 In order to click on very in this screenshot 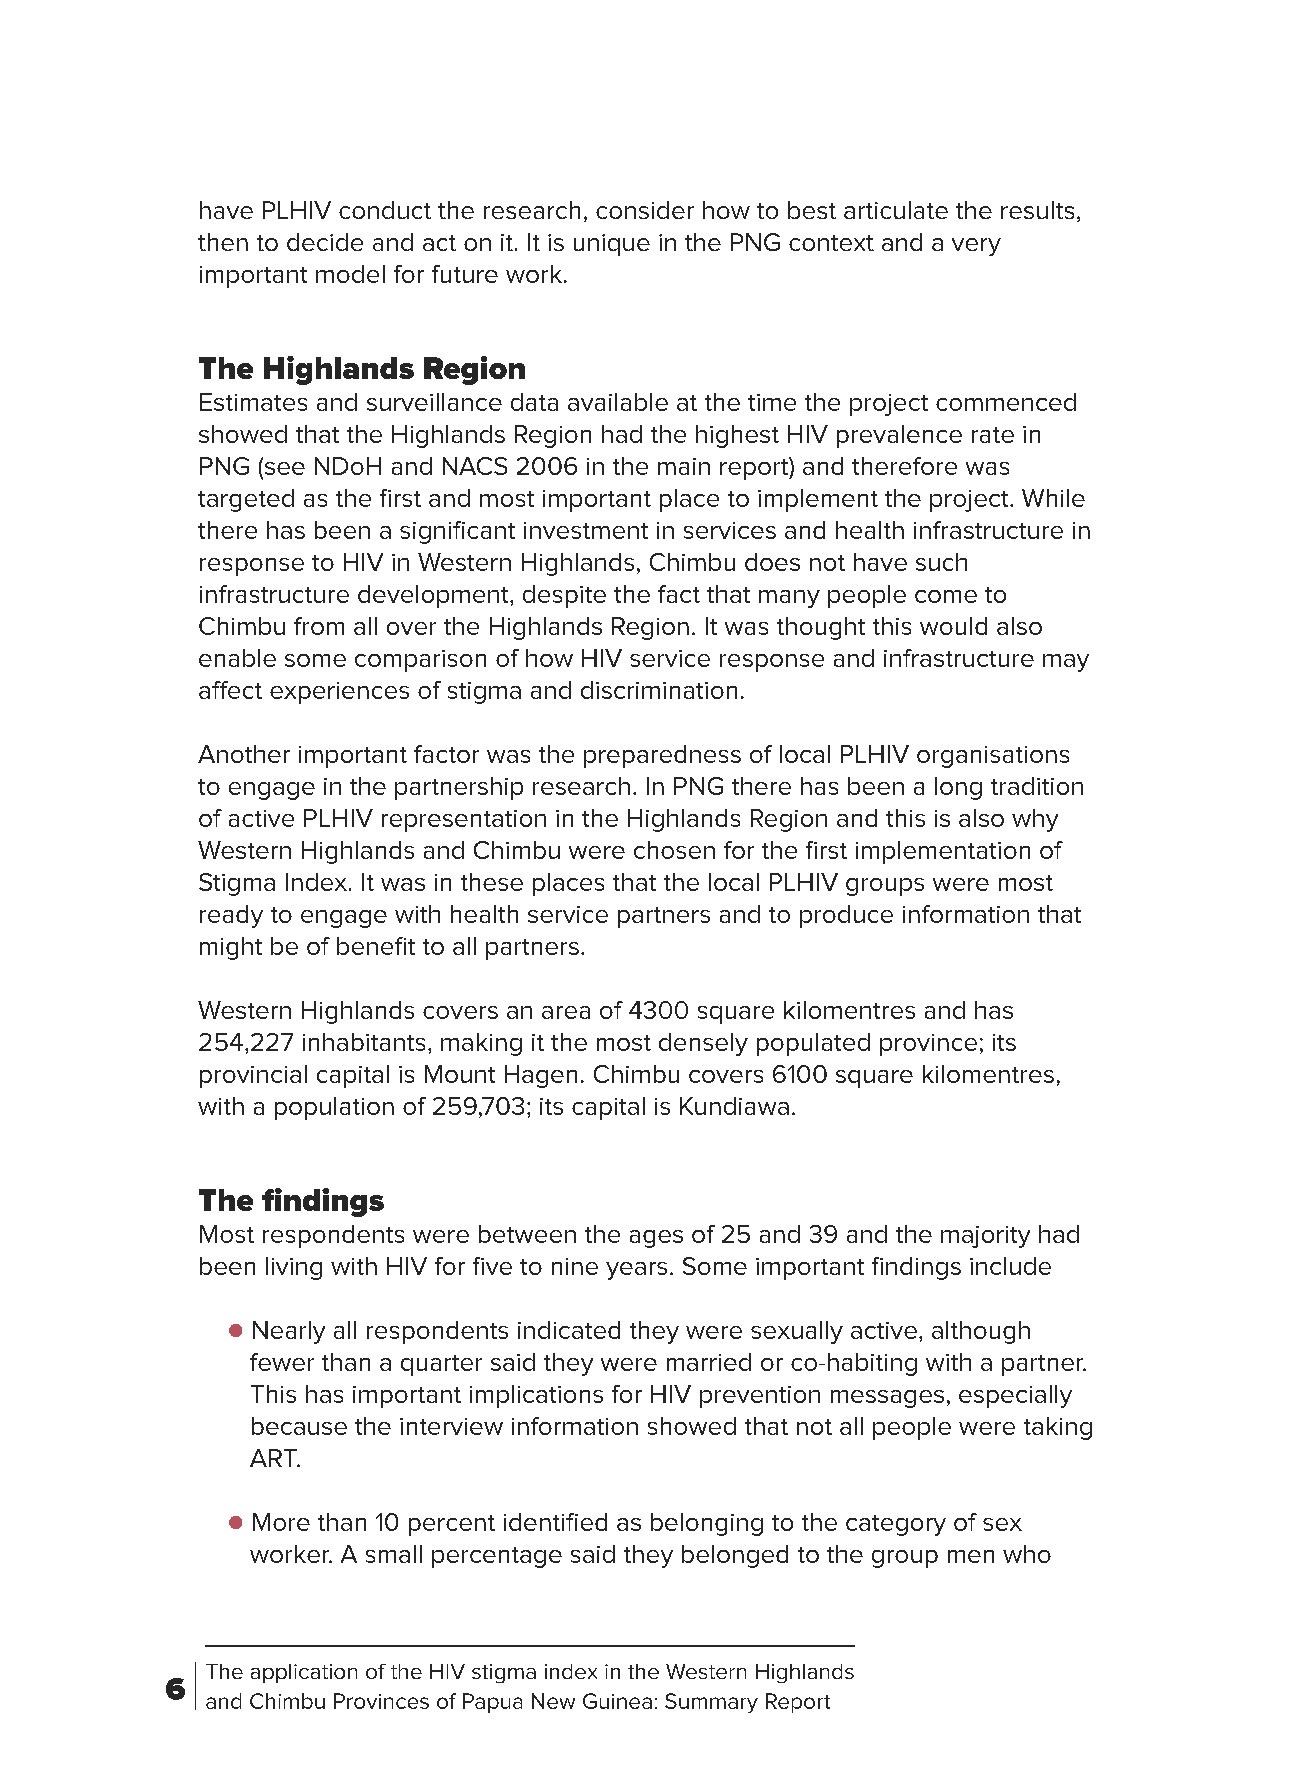, I will do `click(976, 247)`.
